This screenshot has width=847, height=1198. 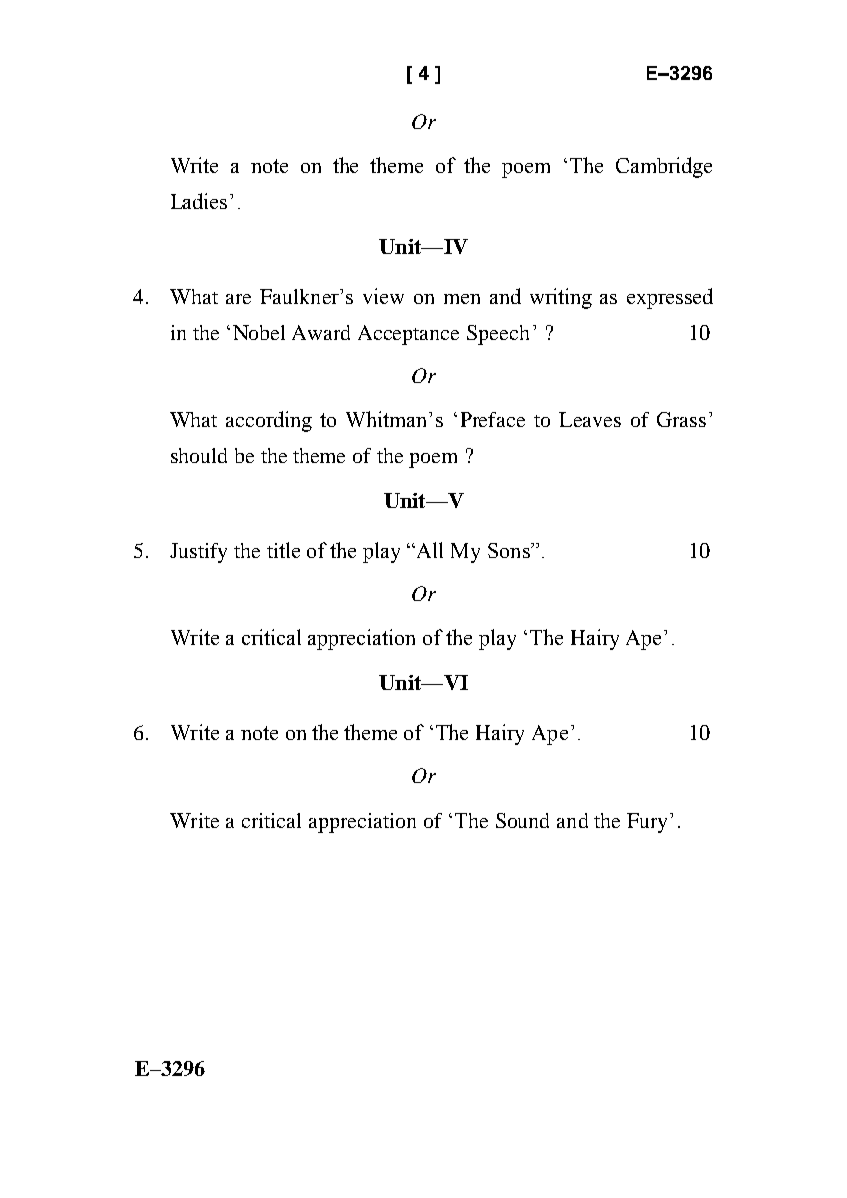 What do you see at coordinates (408, 335) in the screenshot?
I see `Acceptance` at bounding box center [408, 335].
